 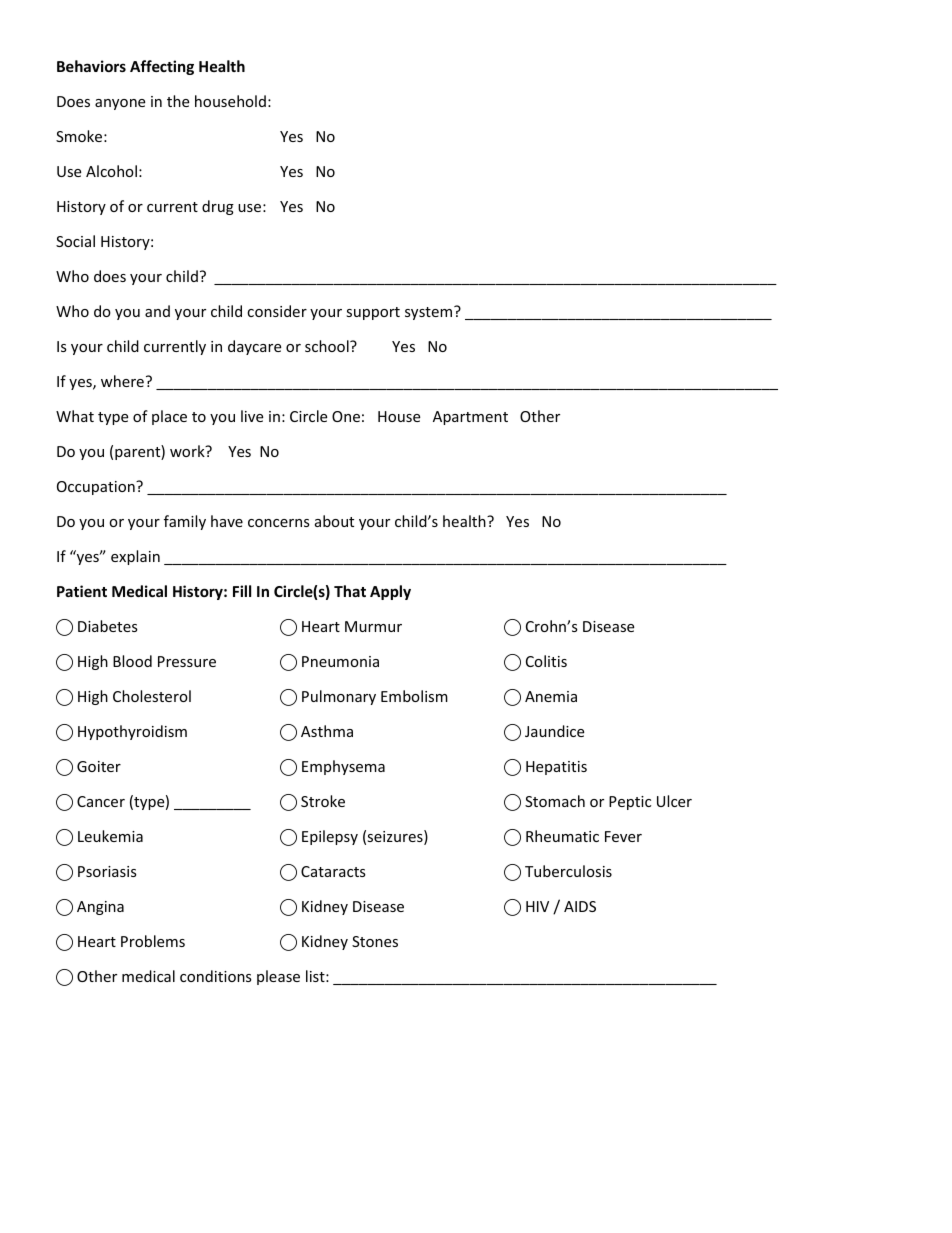 I want to click on and, so click(x=157, y=311).
